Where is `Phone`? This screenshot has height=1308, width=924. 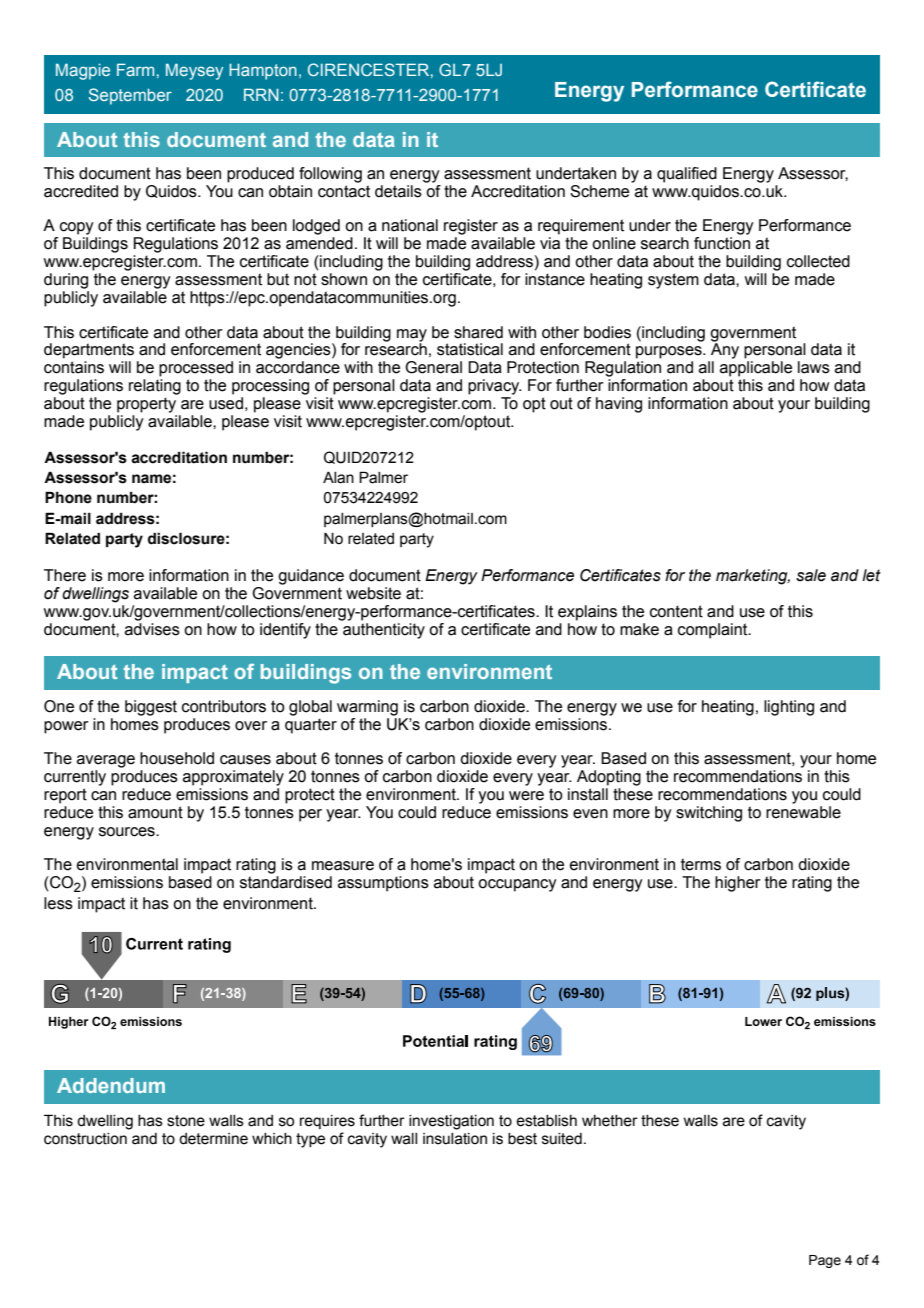
Phone is located at coordinates (68, 497).
